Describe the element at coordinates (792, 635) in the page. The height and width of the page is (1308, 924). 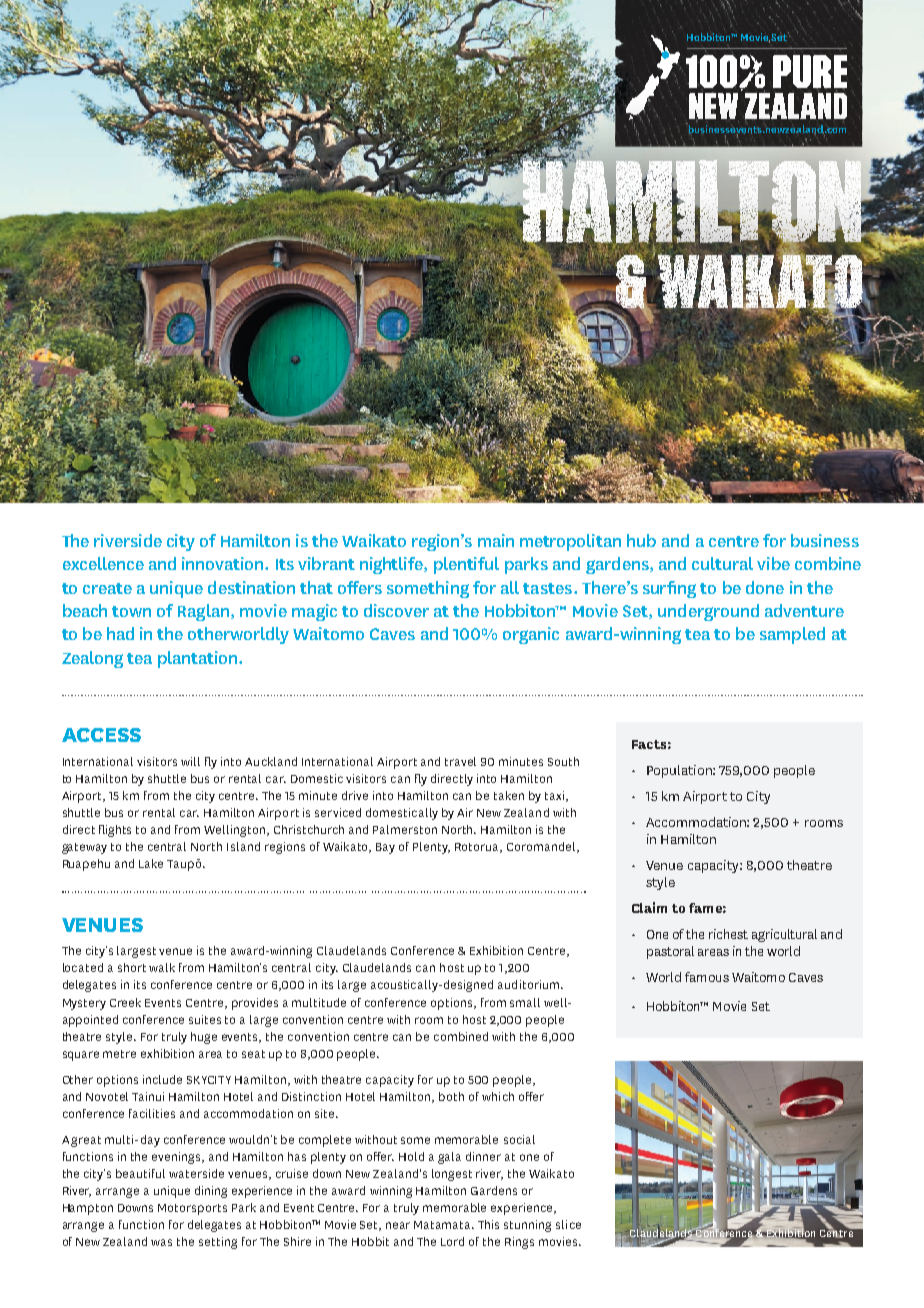
I see `sampled` at that location.
